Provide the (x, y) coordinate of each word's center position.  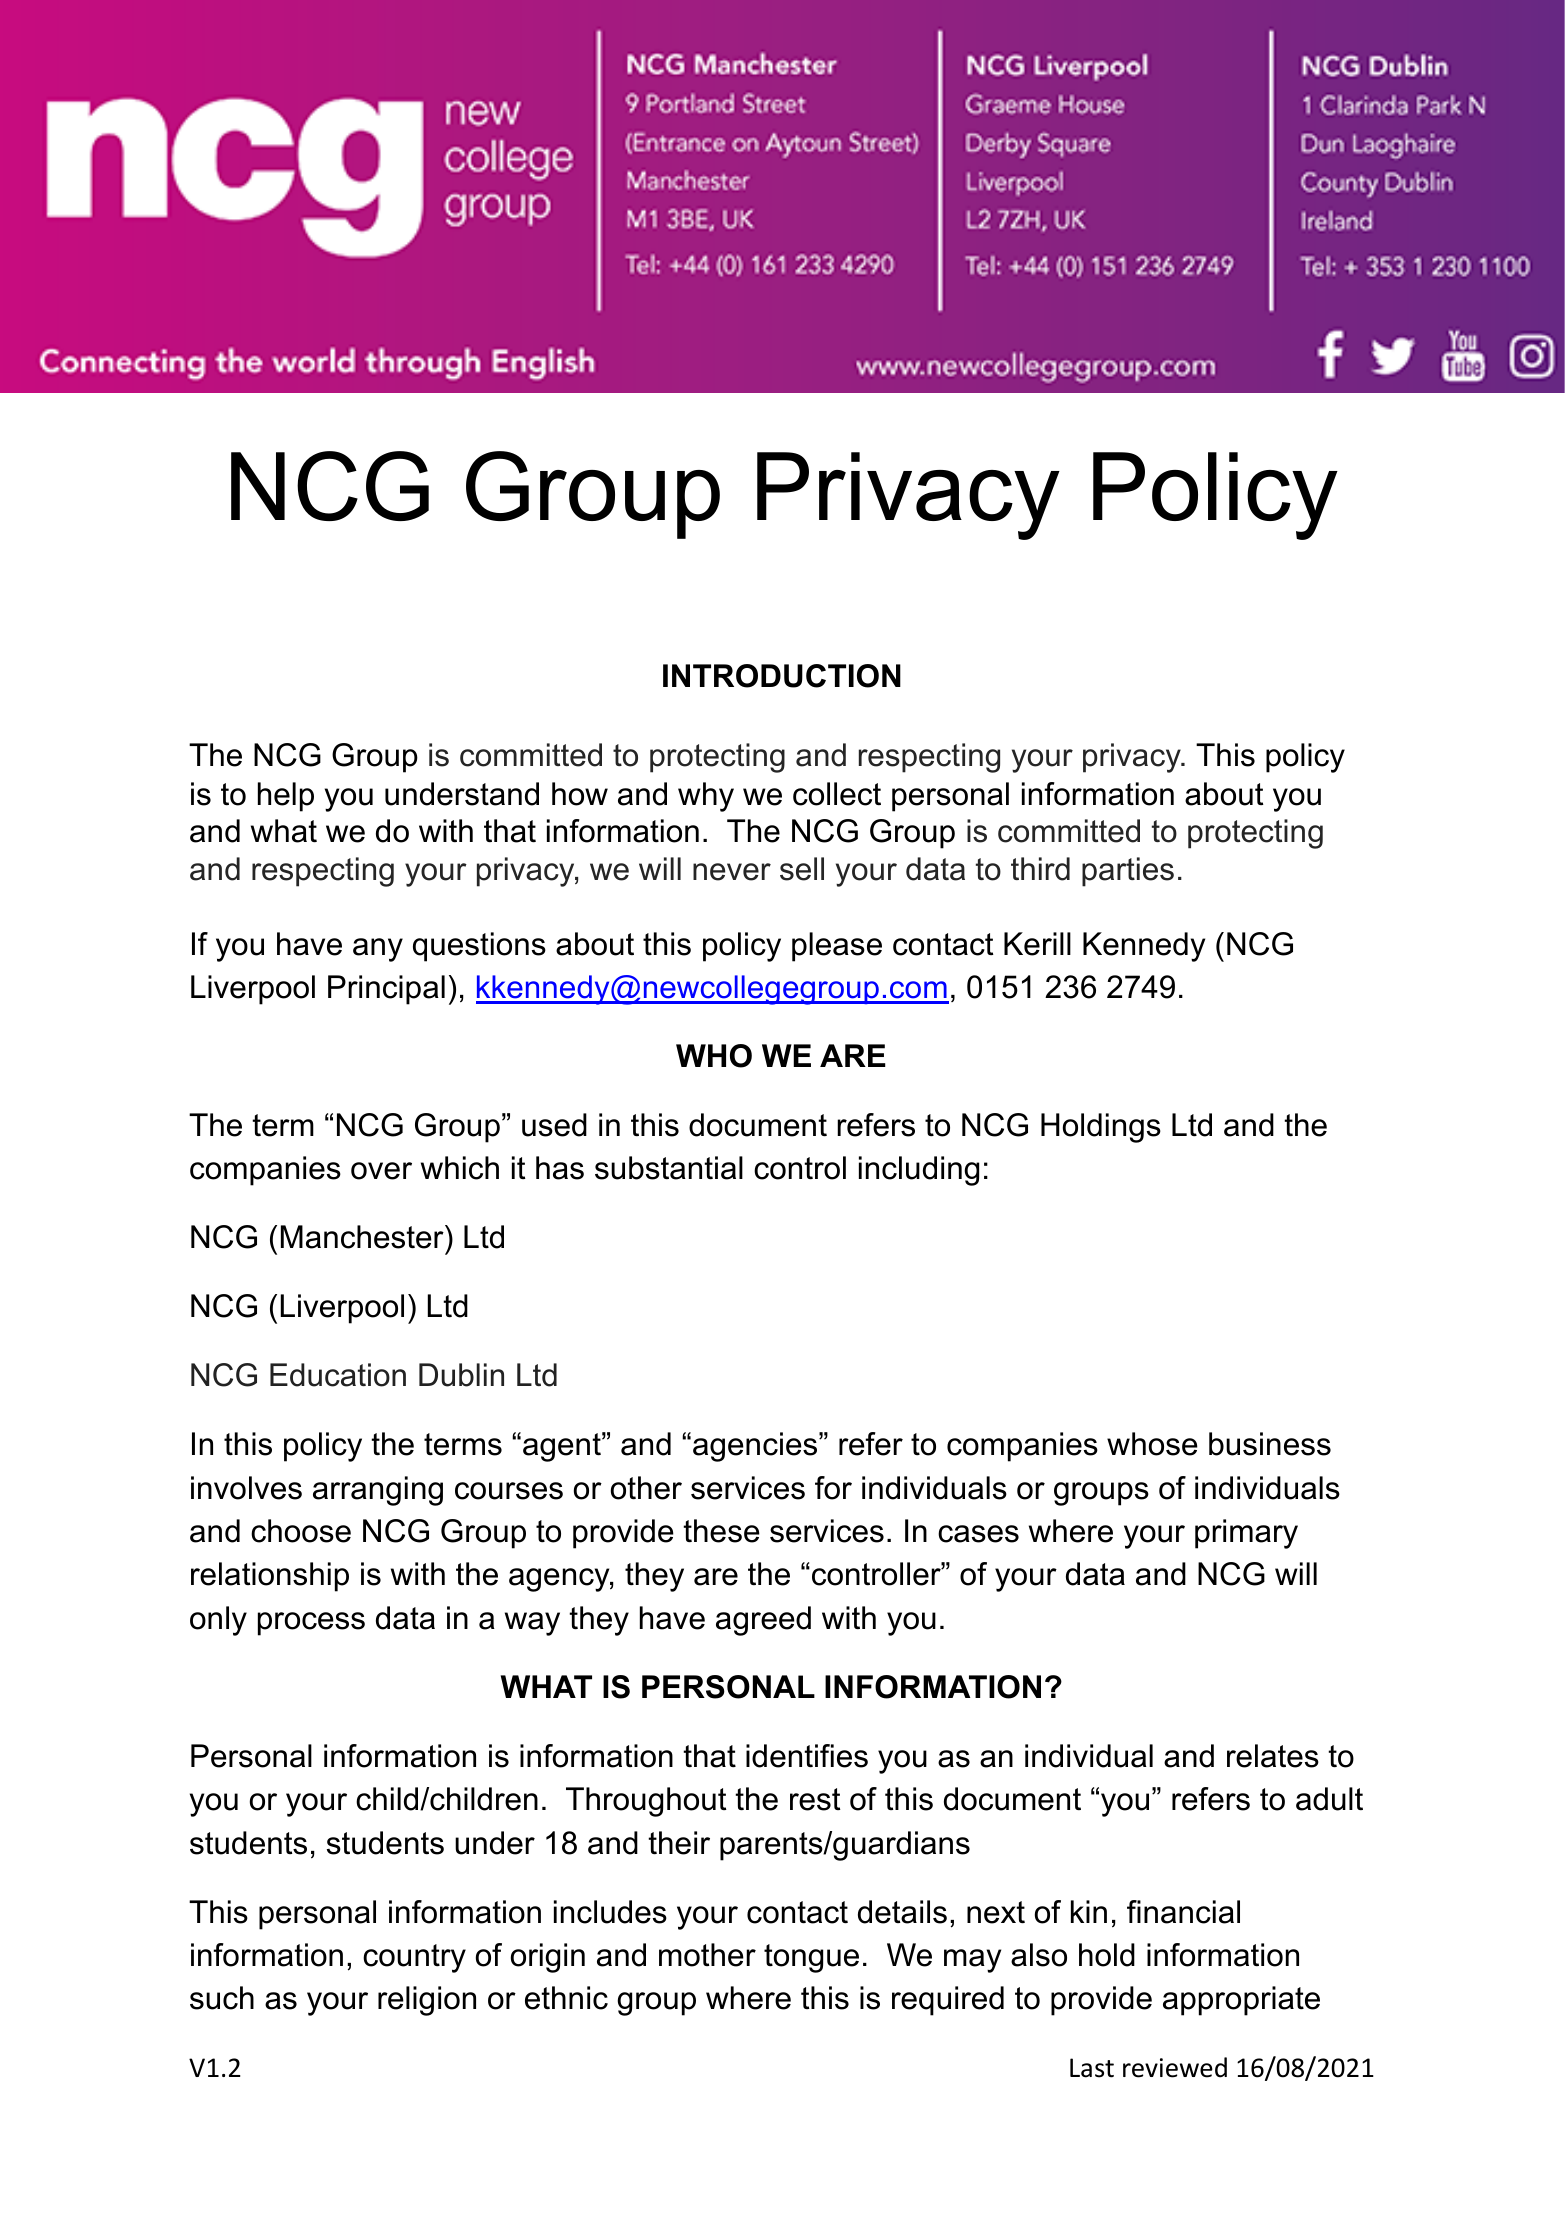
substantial (669, 1168)
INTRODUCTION (782, 676)
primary (1246, 1534)
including (919, 1171)
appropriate (1241, 2001)
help (286, 797)
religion (427, 2001)
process (311, 1624)
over (381, 1171)
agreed (763, 1621)
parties (1128, 872)
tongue (811, 1958)
